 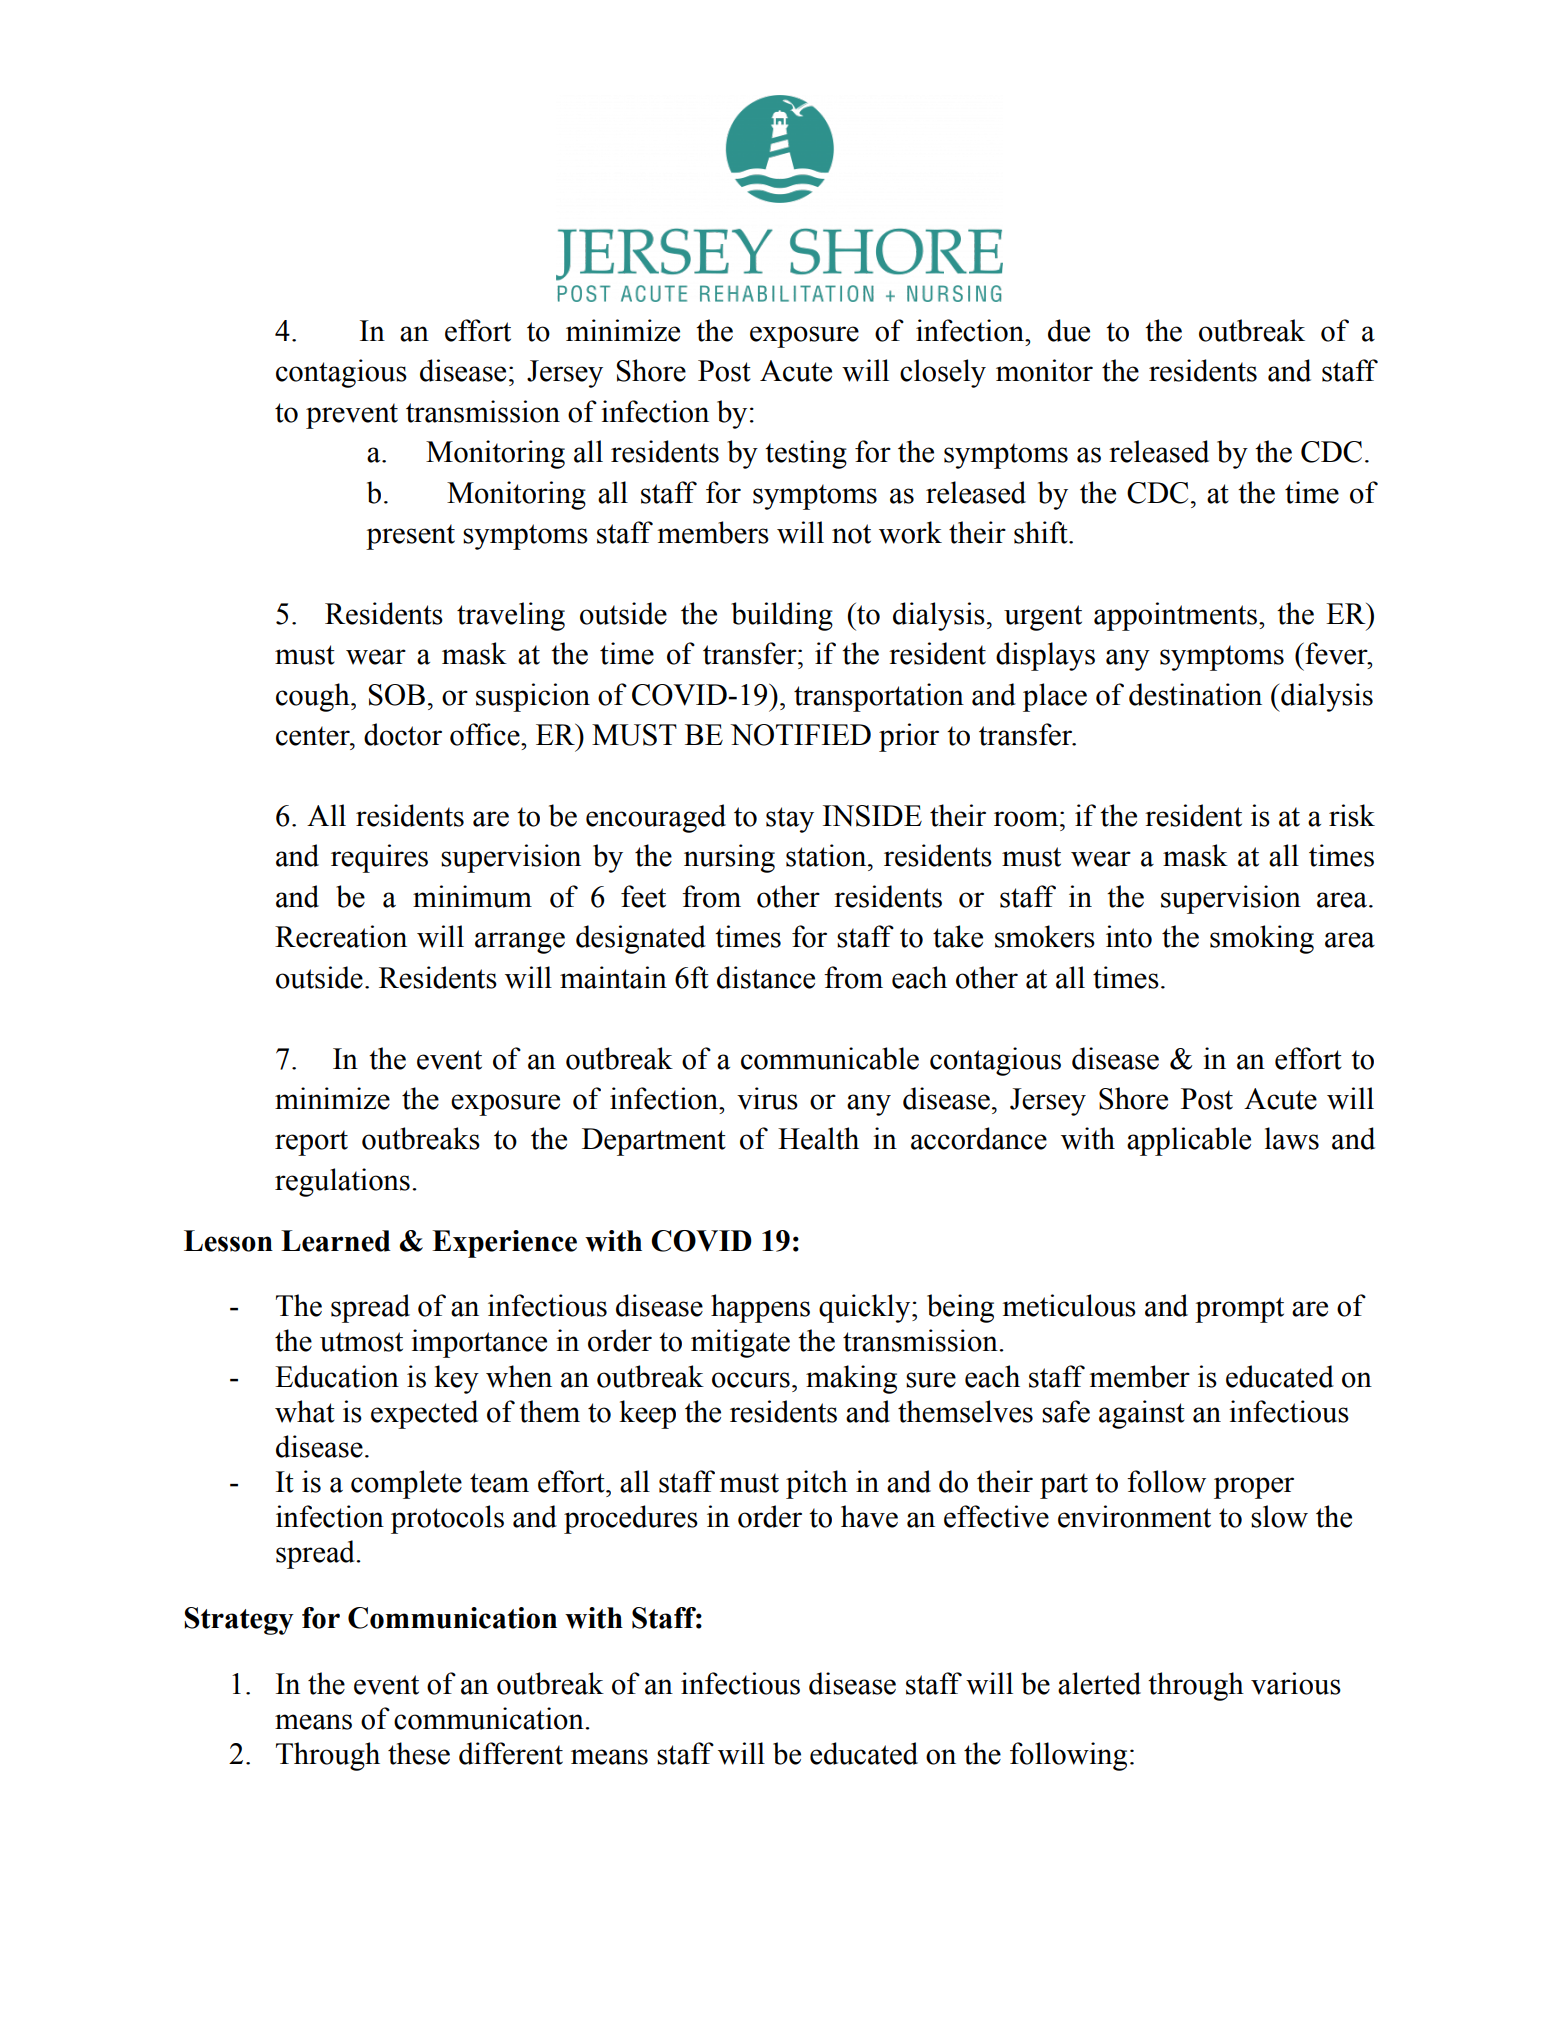 I want to click on testing, so click(x=806, y=454).
